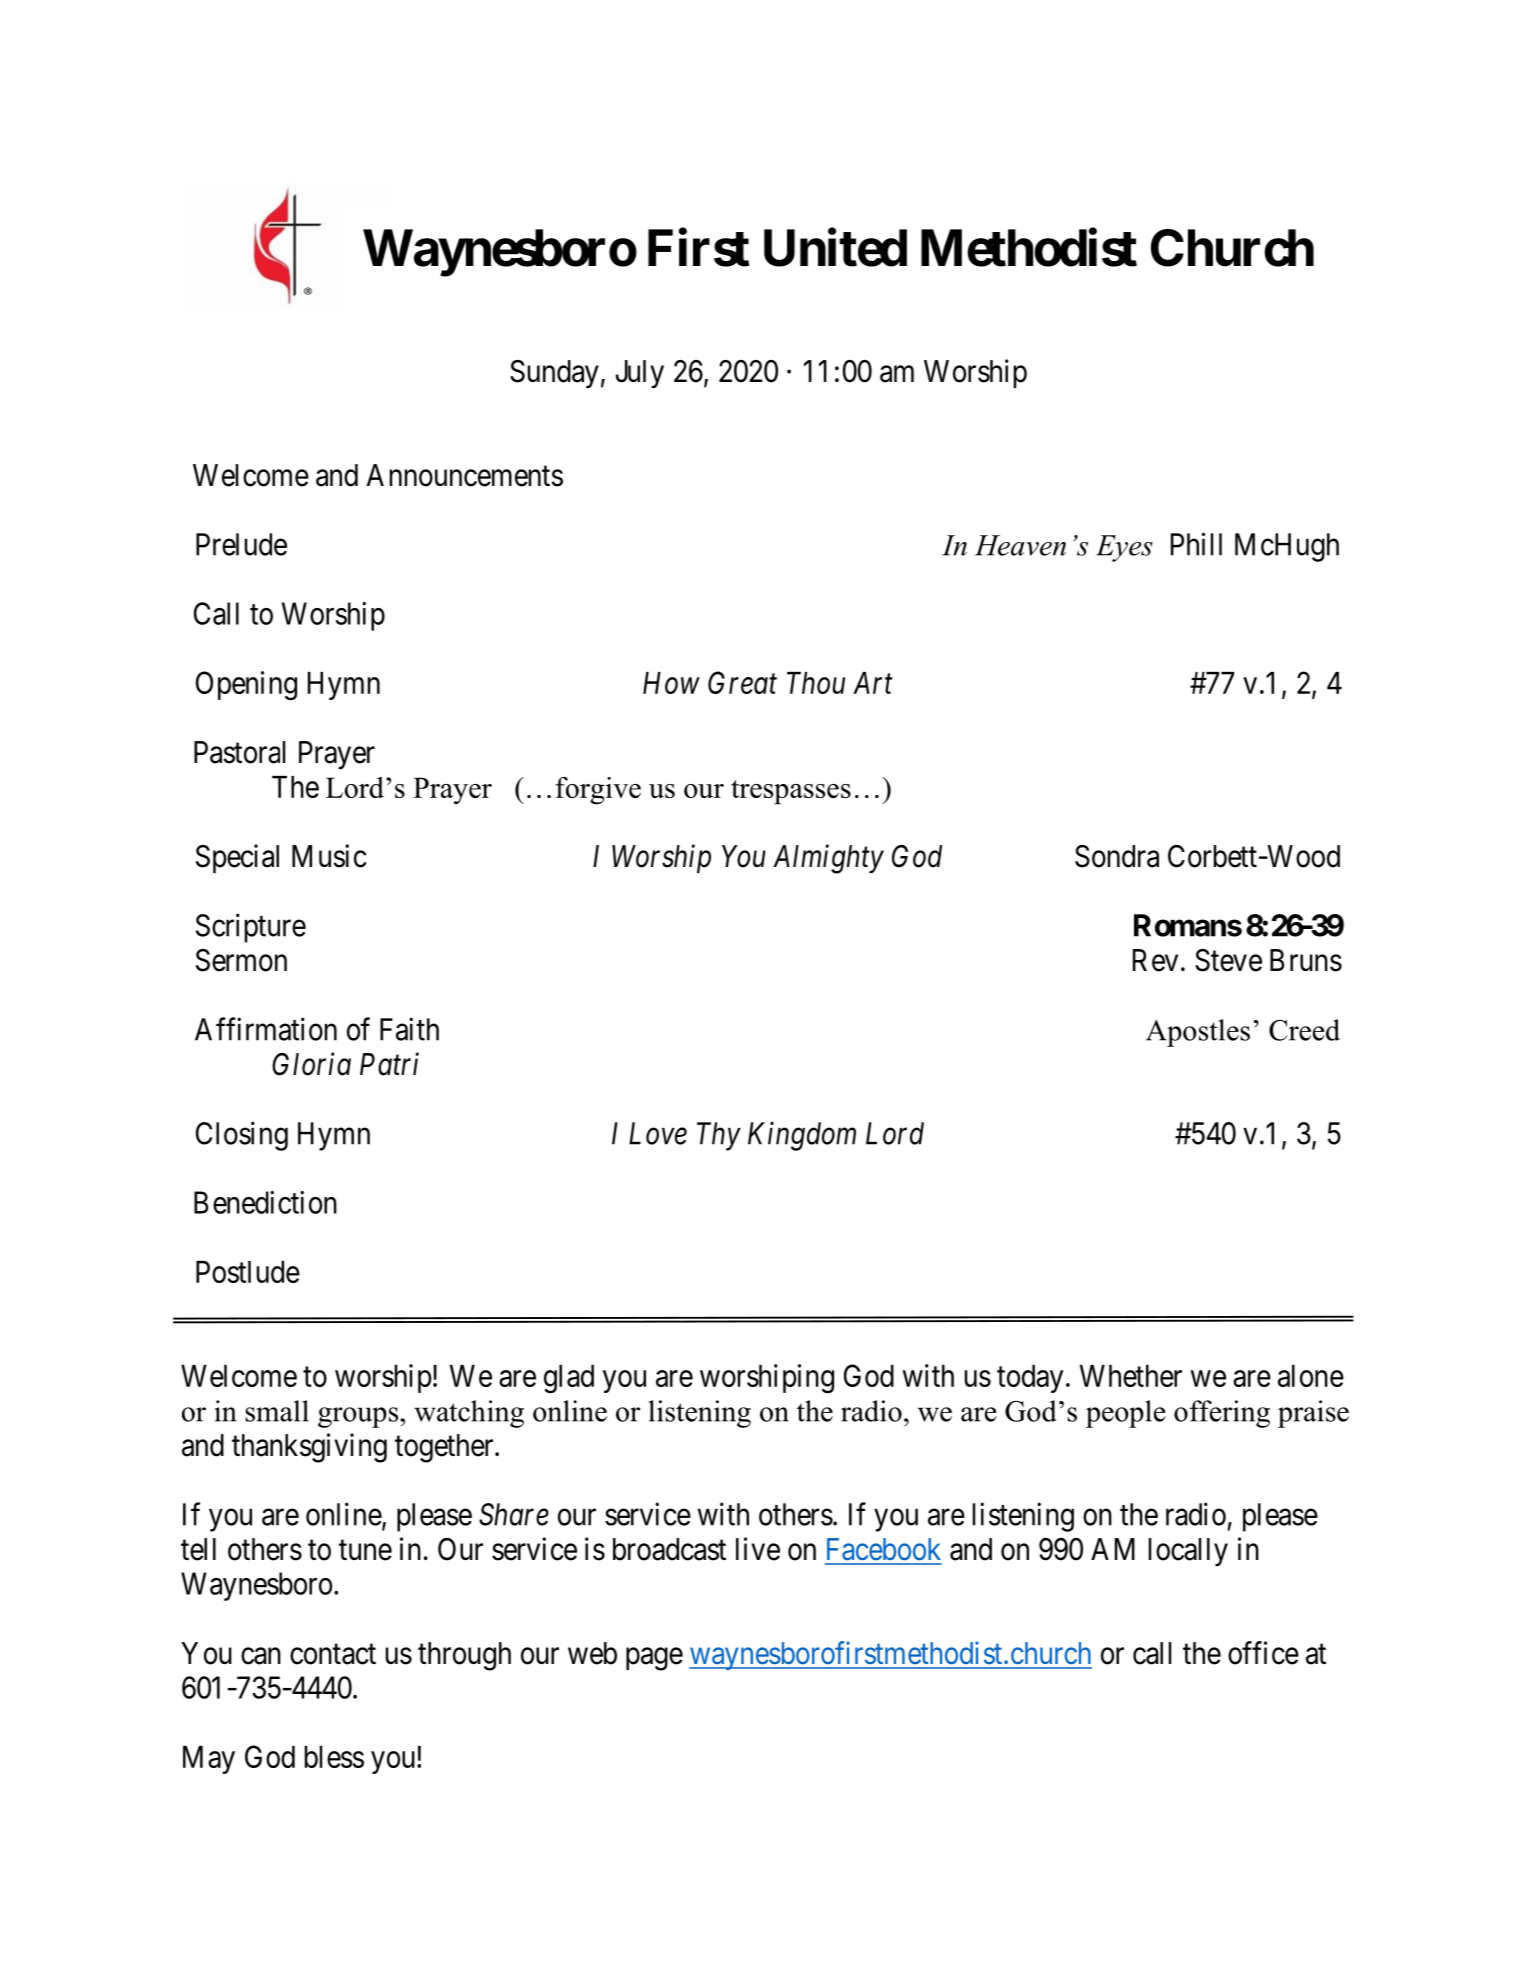 This document has width=1536, height=1988. I want to click on Great, so click(742, 682).
